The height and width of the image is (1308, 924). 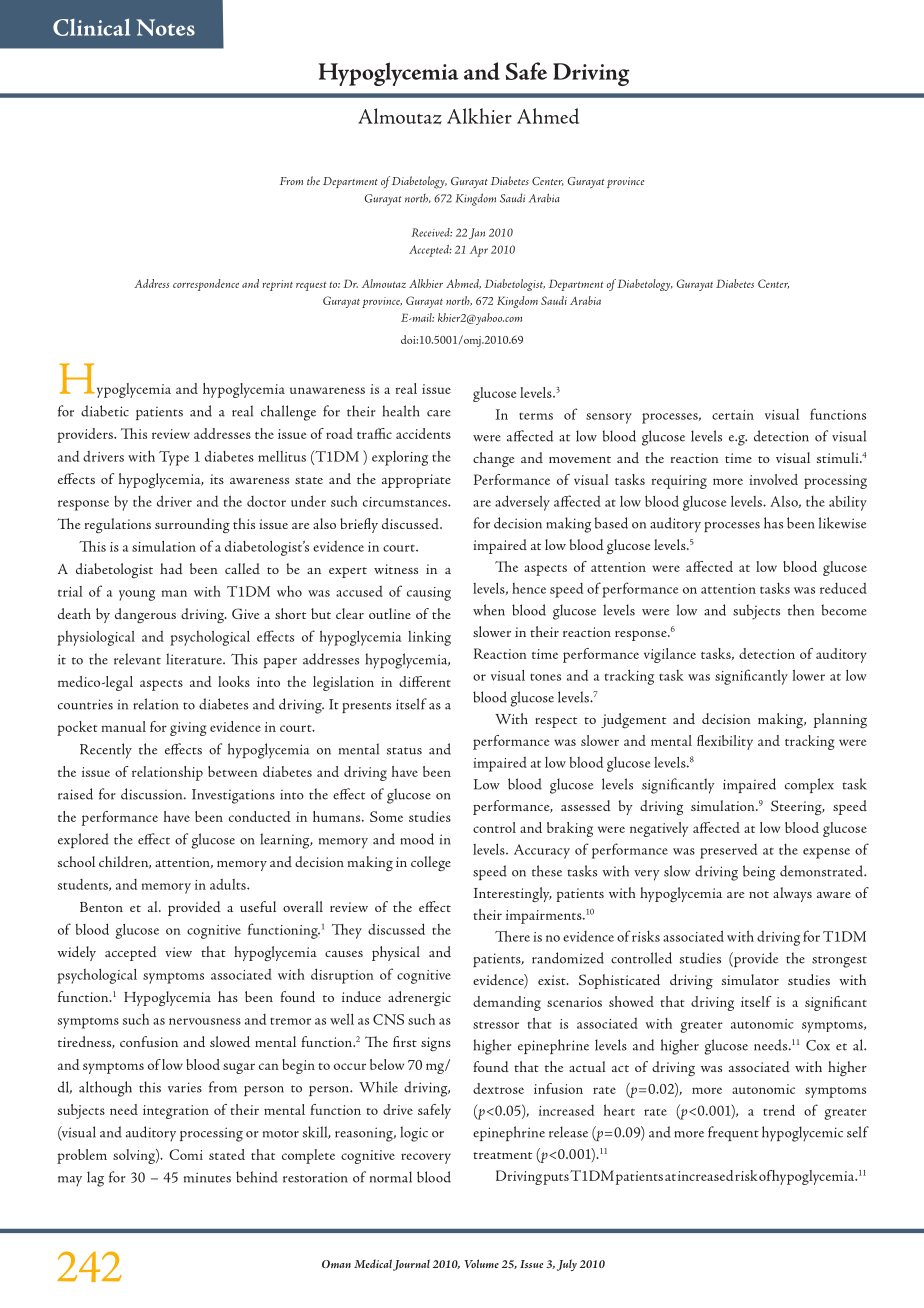 What do you see at coordinates (481, 1263) in the image?
I see `Volume` at bounding box center [481, 1263].
